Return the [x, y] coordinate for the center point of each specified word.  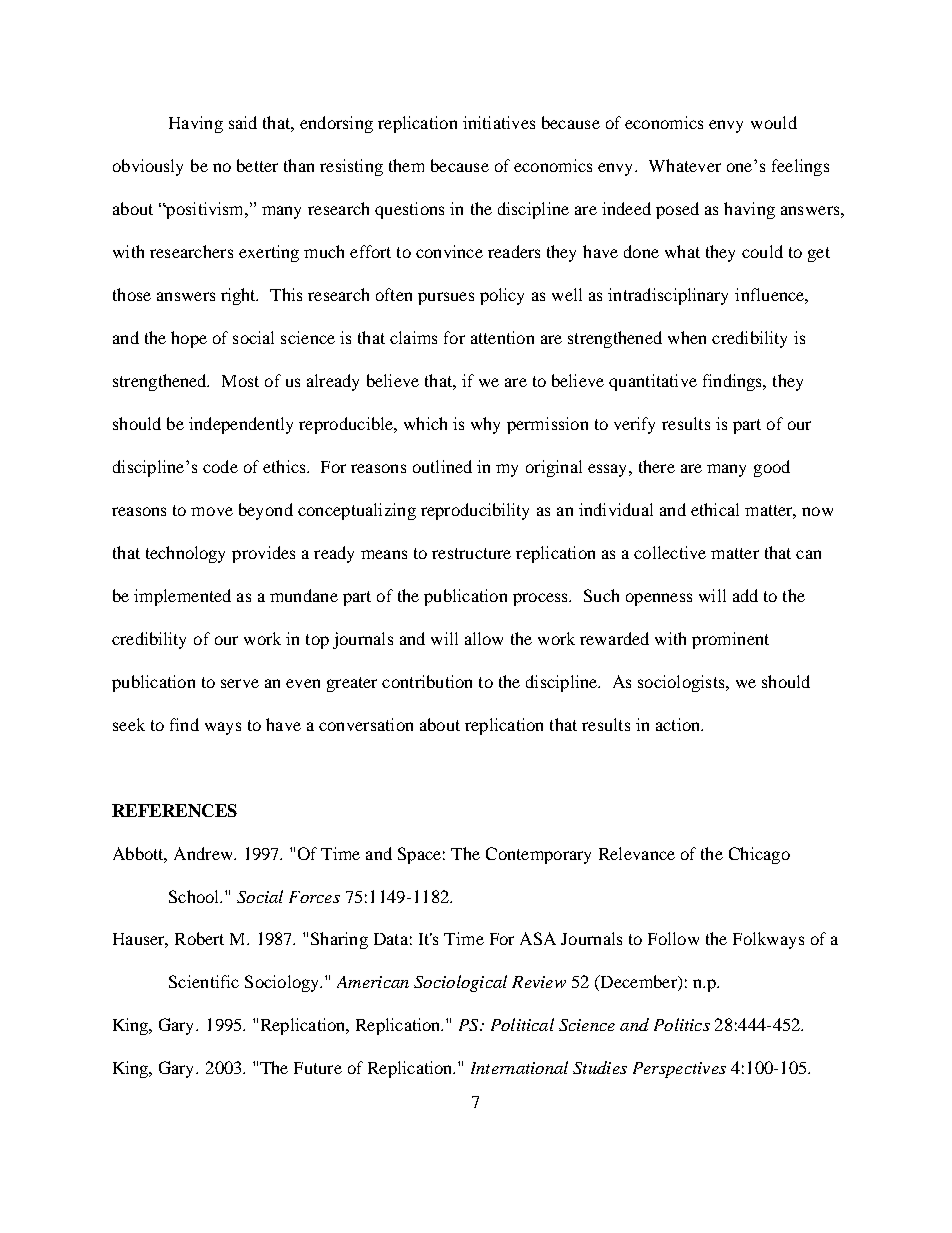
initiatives [499, 122]
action [679, 724]
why [485, 425]
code [220, 466]
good [772, 468]
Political [522, 1024]
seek [129, 724]
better [257, 165]
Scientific [204, 981]
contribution [427, 681]
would [774, 122]
